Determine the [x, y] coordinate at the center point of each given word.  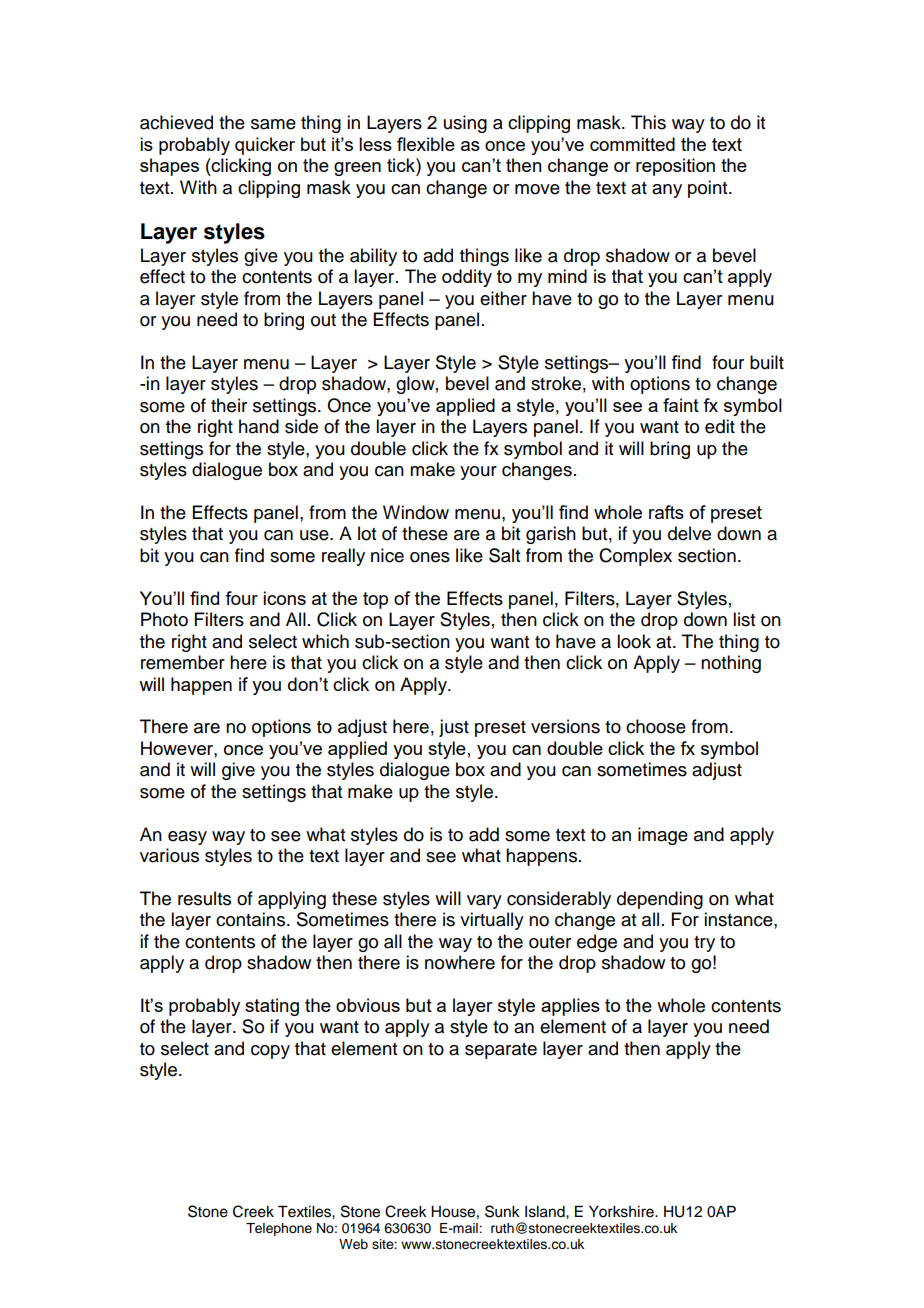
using [465, 124]
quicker [265, 146]
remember [183, 662]
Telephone [279, 1229]
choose [656, 726]
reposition [675, 167]
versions [565, 726]
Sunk [502, 1211]
